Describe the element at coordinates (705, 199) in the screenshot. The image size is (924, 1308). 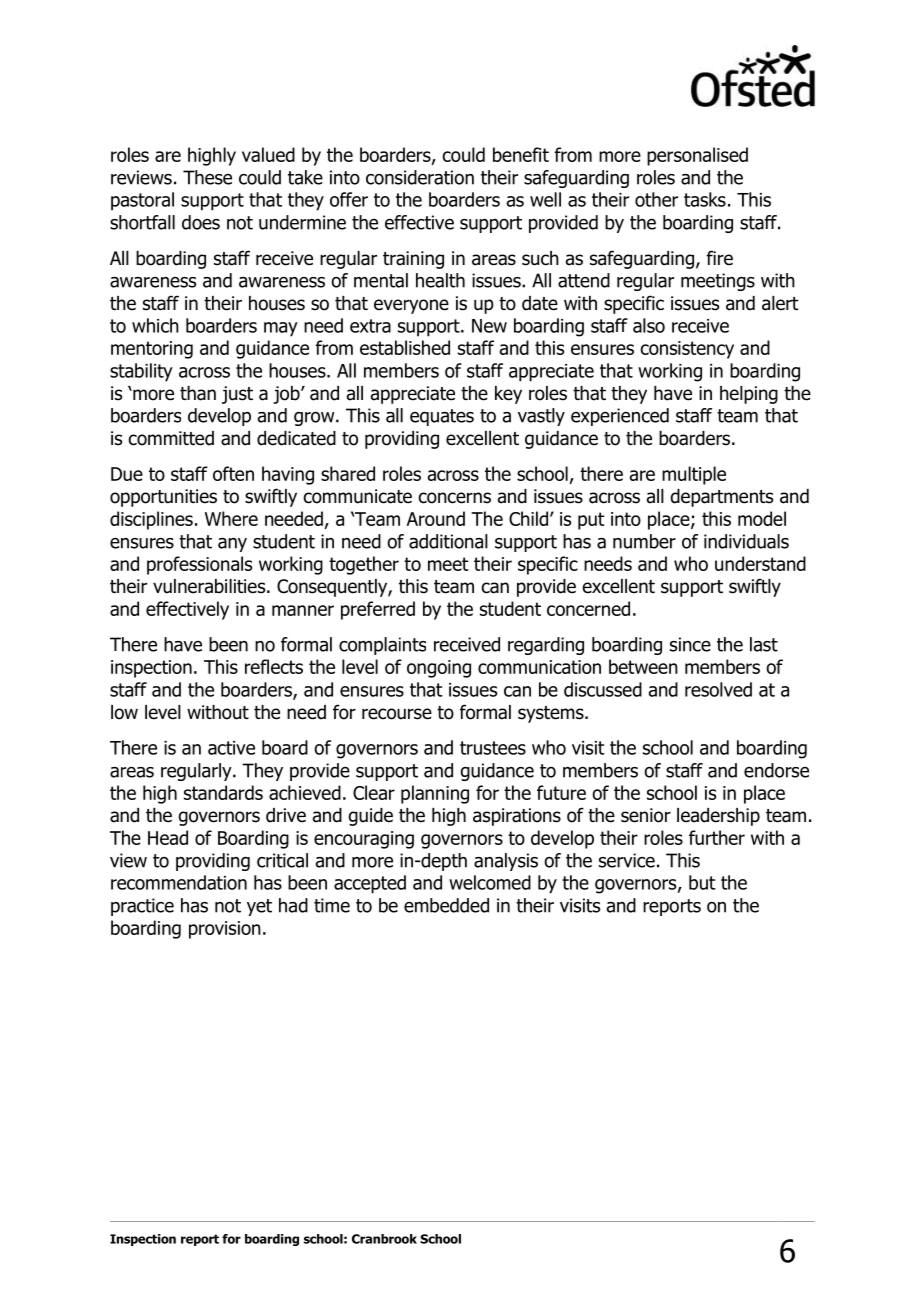
I see `tasks` at that location.
